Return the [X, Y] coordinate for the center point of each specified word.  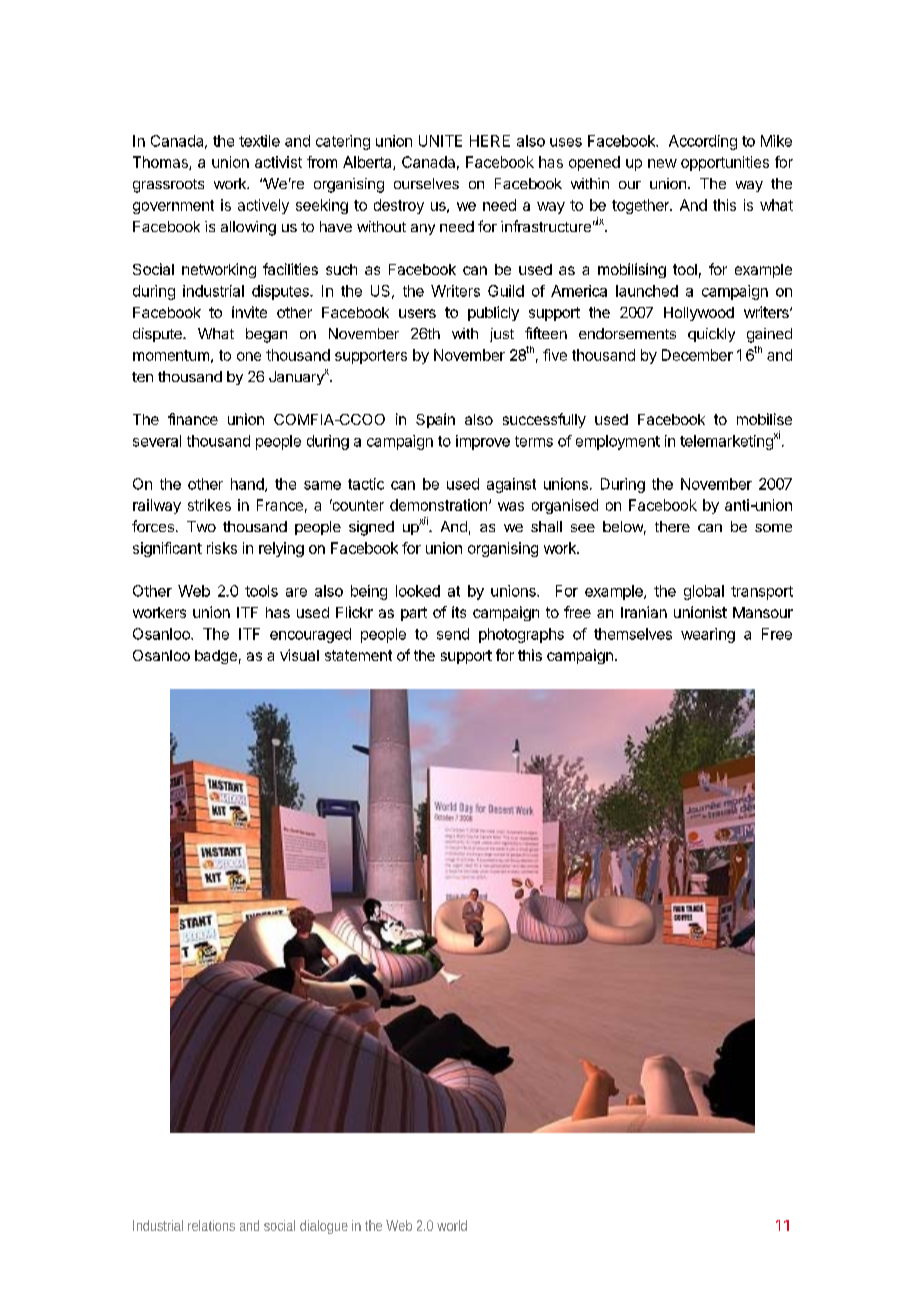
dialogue [324, 1227]
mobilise [764, 419]
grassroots [168, 186]
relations [211, 1225]
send [453, 634]
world [452, 1225]
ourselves [426, 183]
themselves [633, 634]
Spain [435, 420]
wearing [708, 635]
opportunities [725, 163]
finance [193, 419]
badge [216, 657]
